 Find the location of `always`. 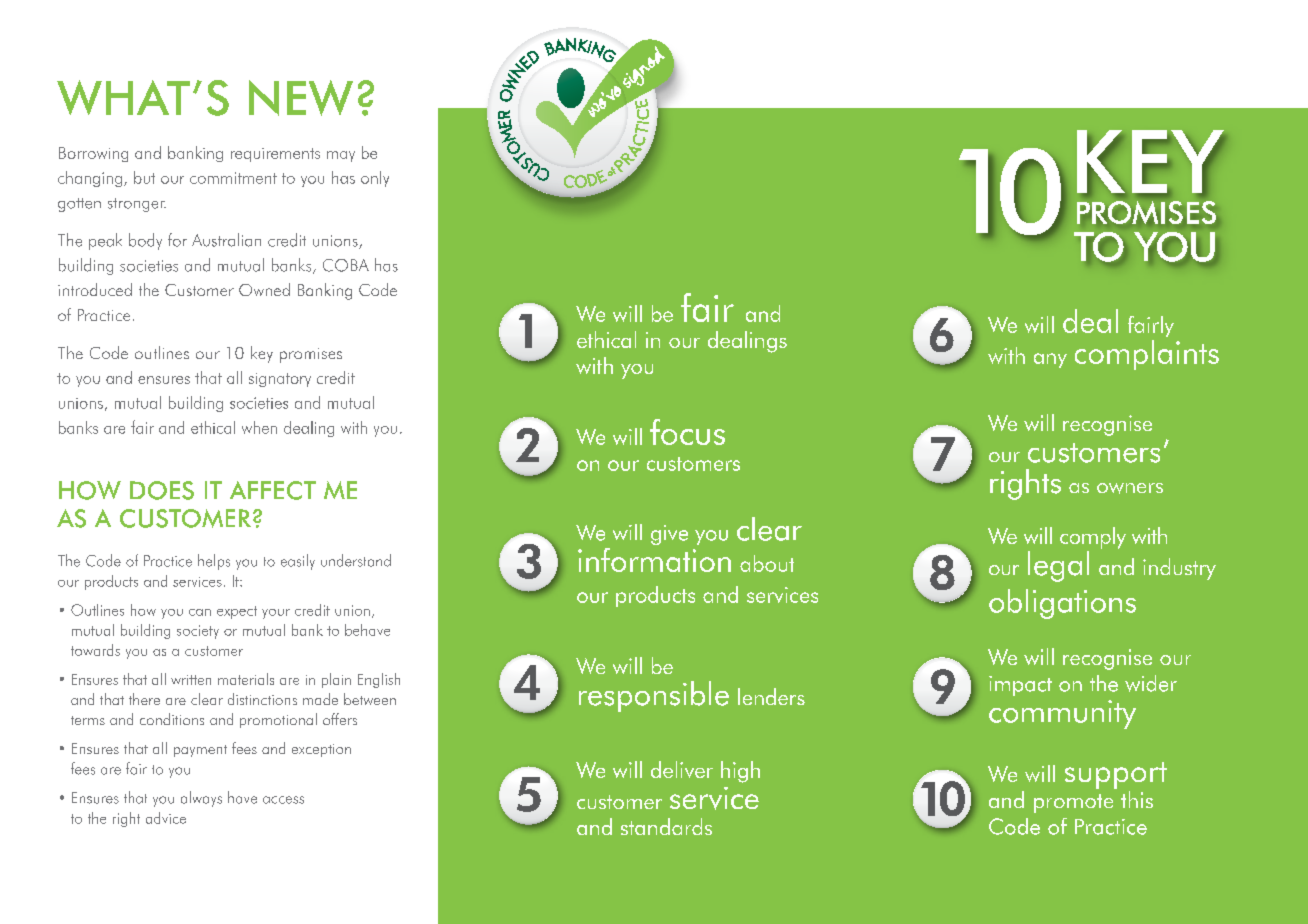

always is located at coordinates (201, 799).
